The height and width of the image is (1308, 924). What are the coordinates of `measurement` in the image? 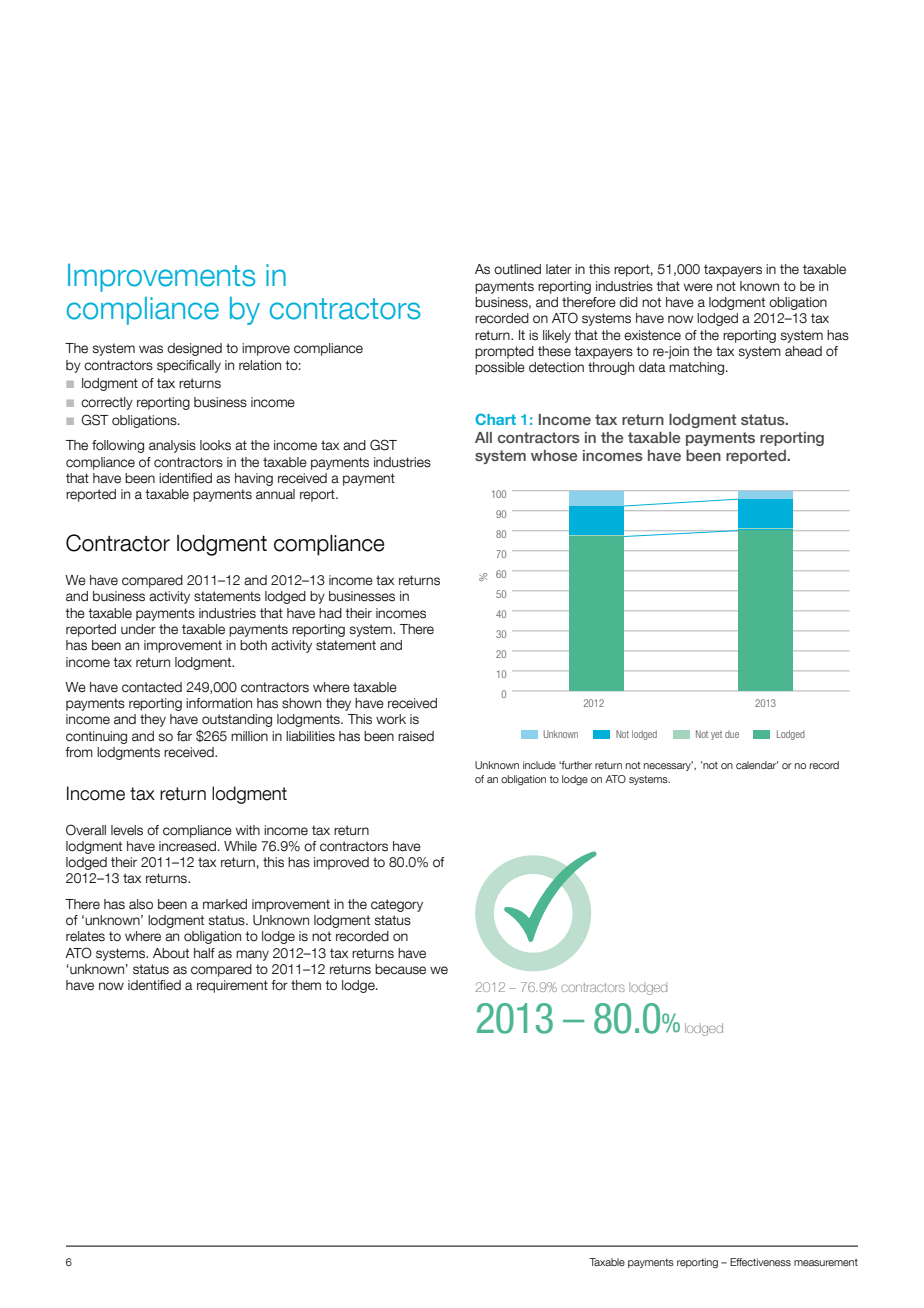 It's located at (826, 1262).
